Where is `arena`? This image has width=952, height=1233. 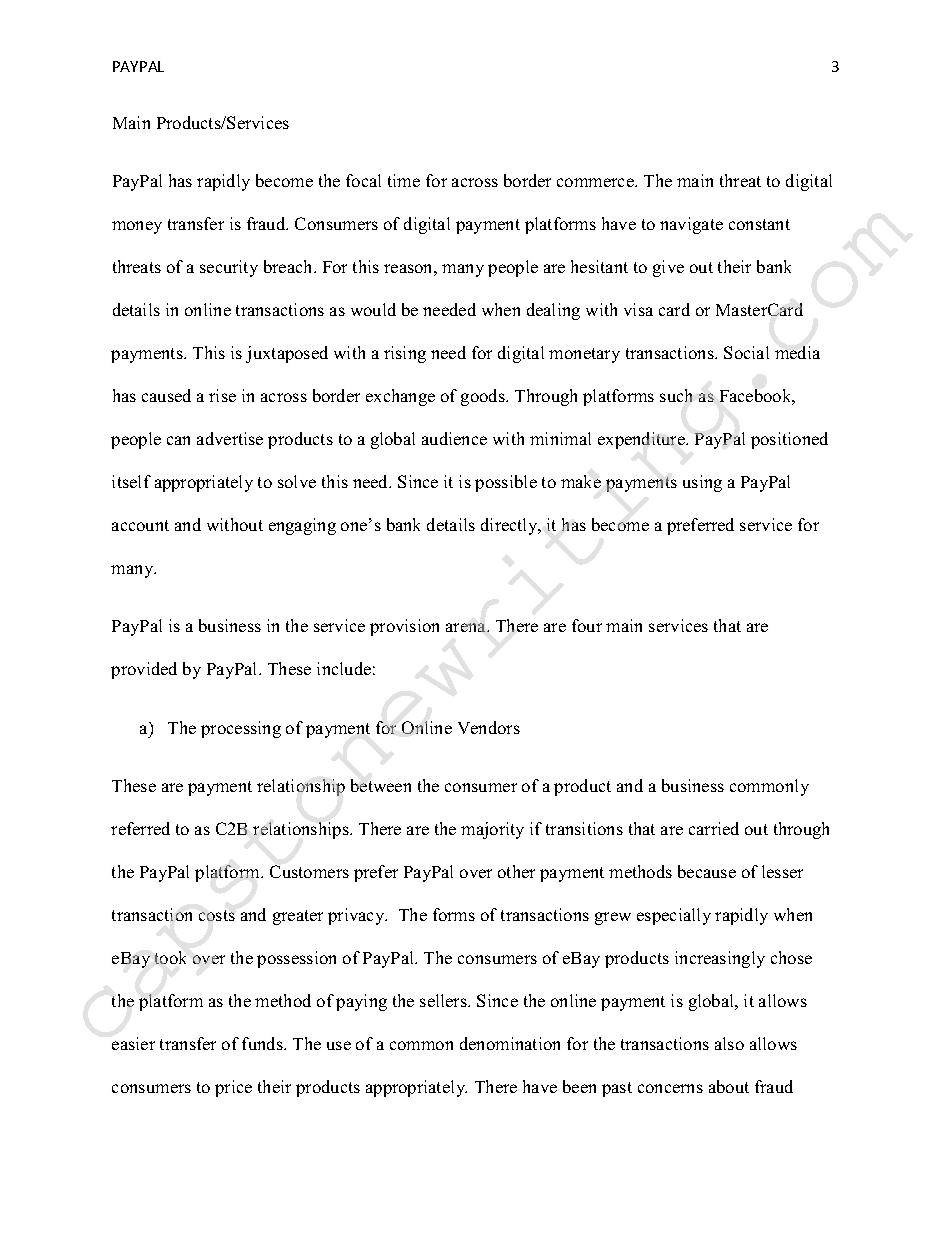 arena is located at coordinates (467, 627).
